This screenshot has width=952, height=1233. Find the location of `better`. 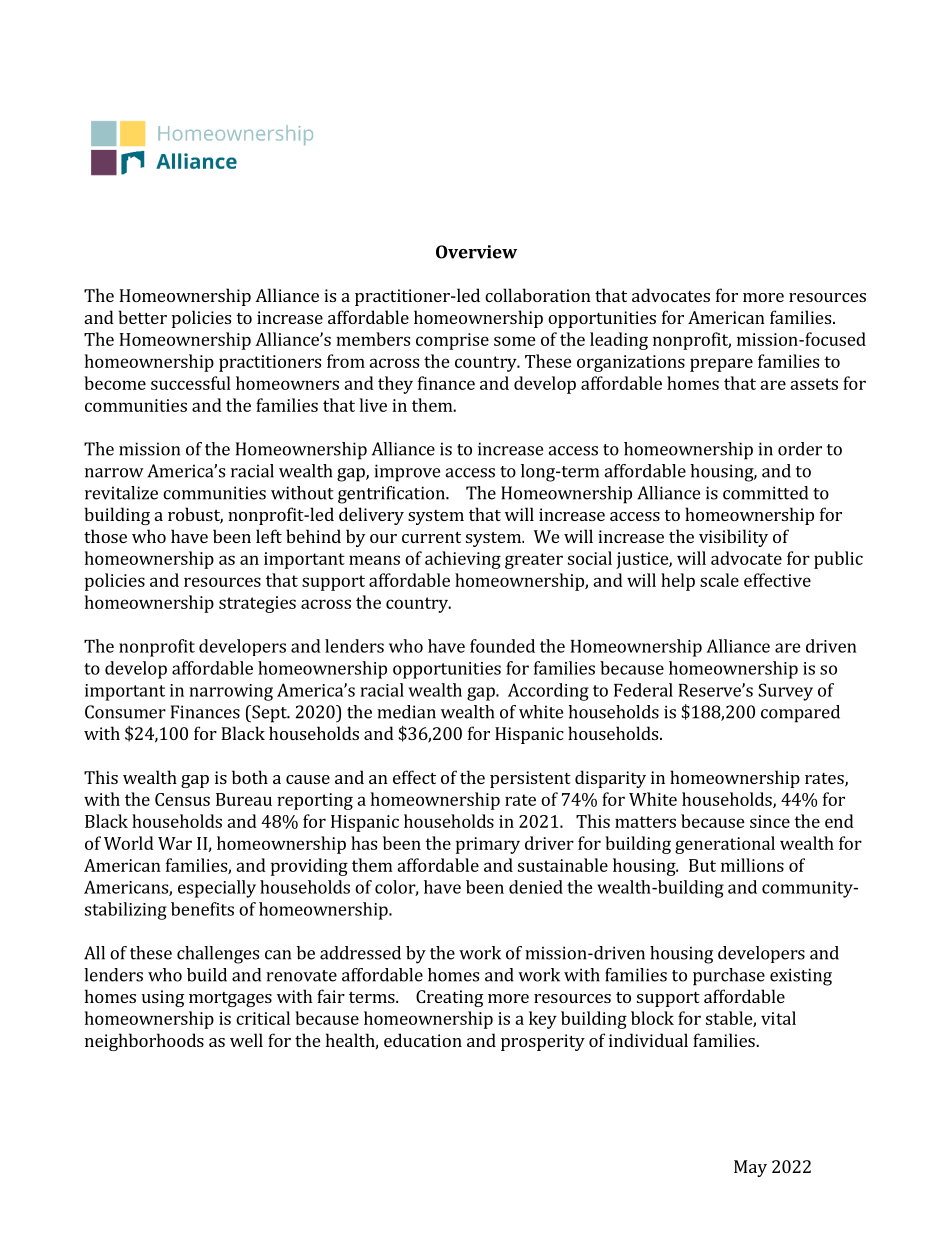

better is located at coordinates (142, 317).
